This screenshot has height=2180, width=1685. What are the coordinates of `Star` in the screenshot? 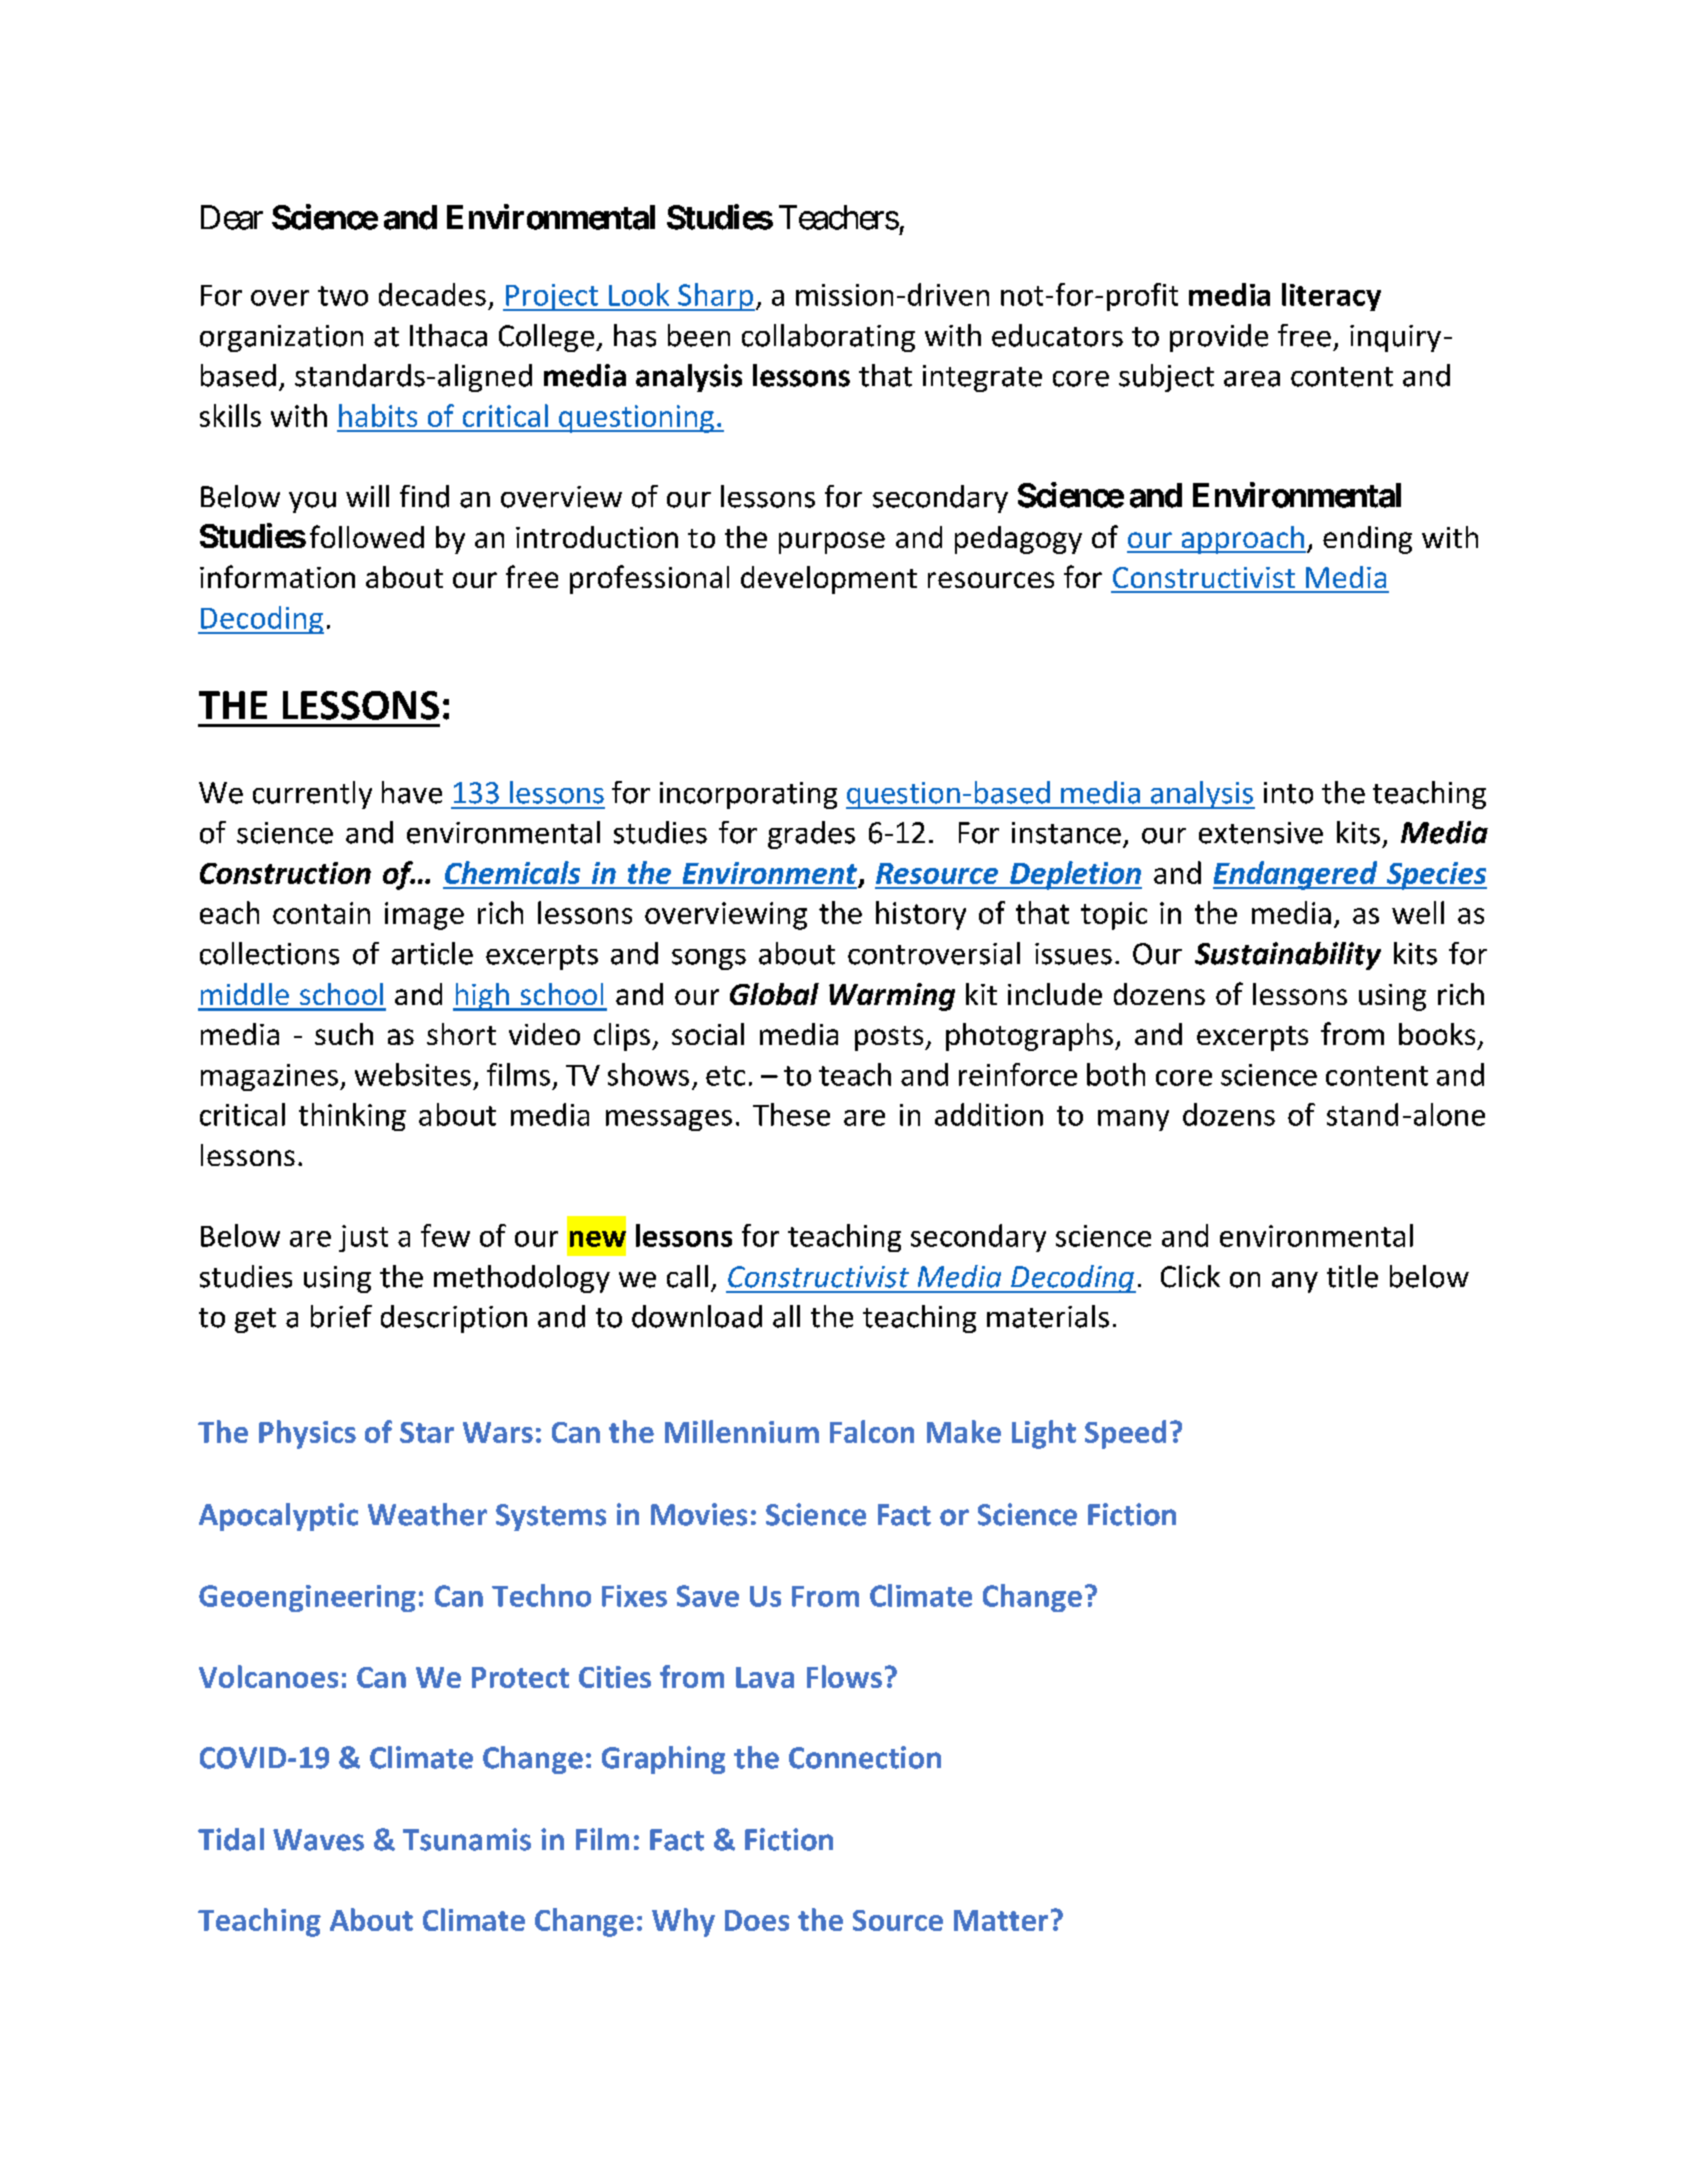 It's located at (427, 1432).
